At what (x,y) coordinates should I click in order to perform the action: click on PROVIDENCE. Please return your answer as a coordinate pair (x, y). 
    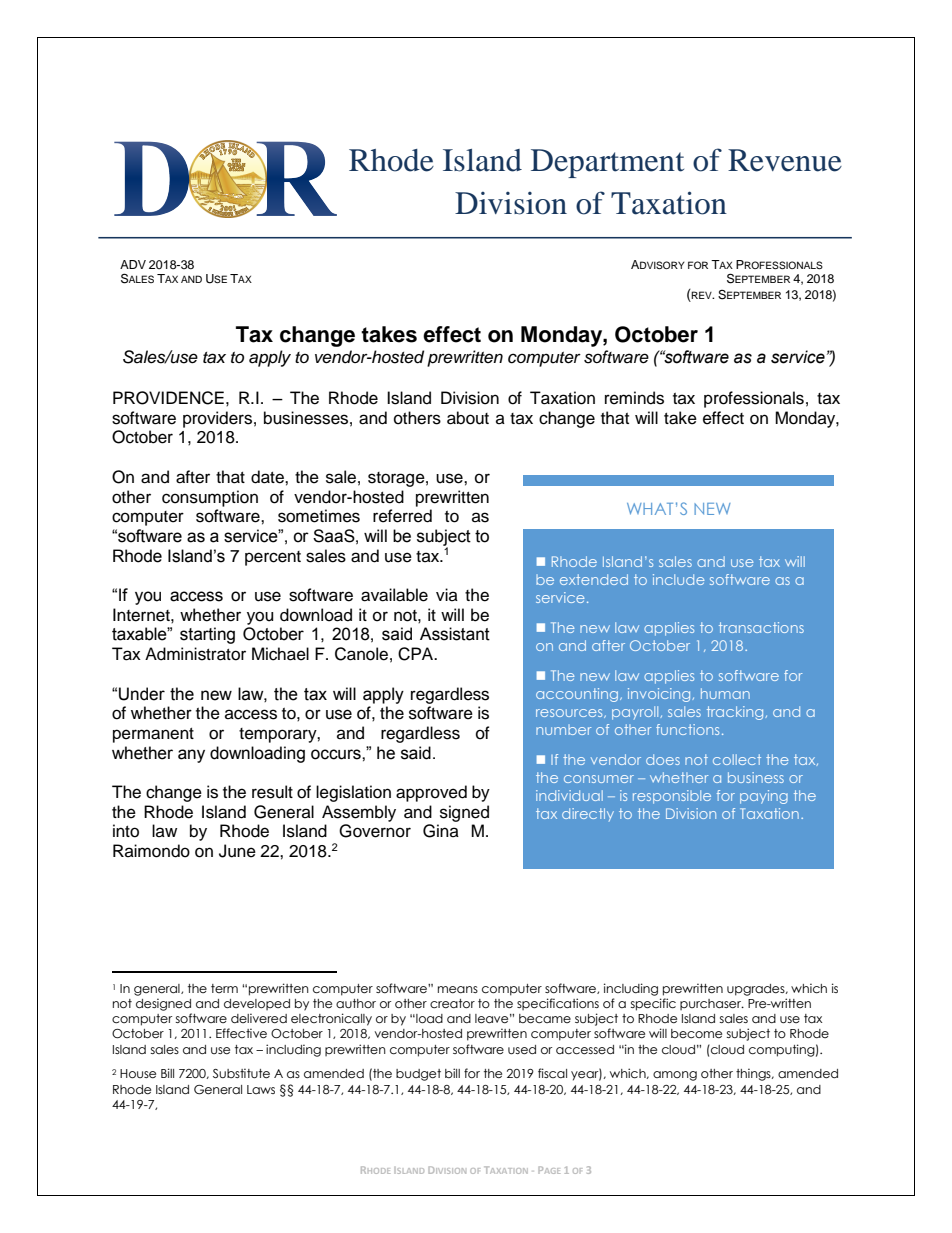
    Looking at the image, I should click on (168, 398).
